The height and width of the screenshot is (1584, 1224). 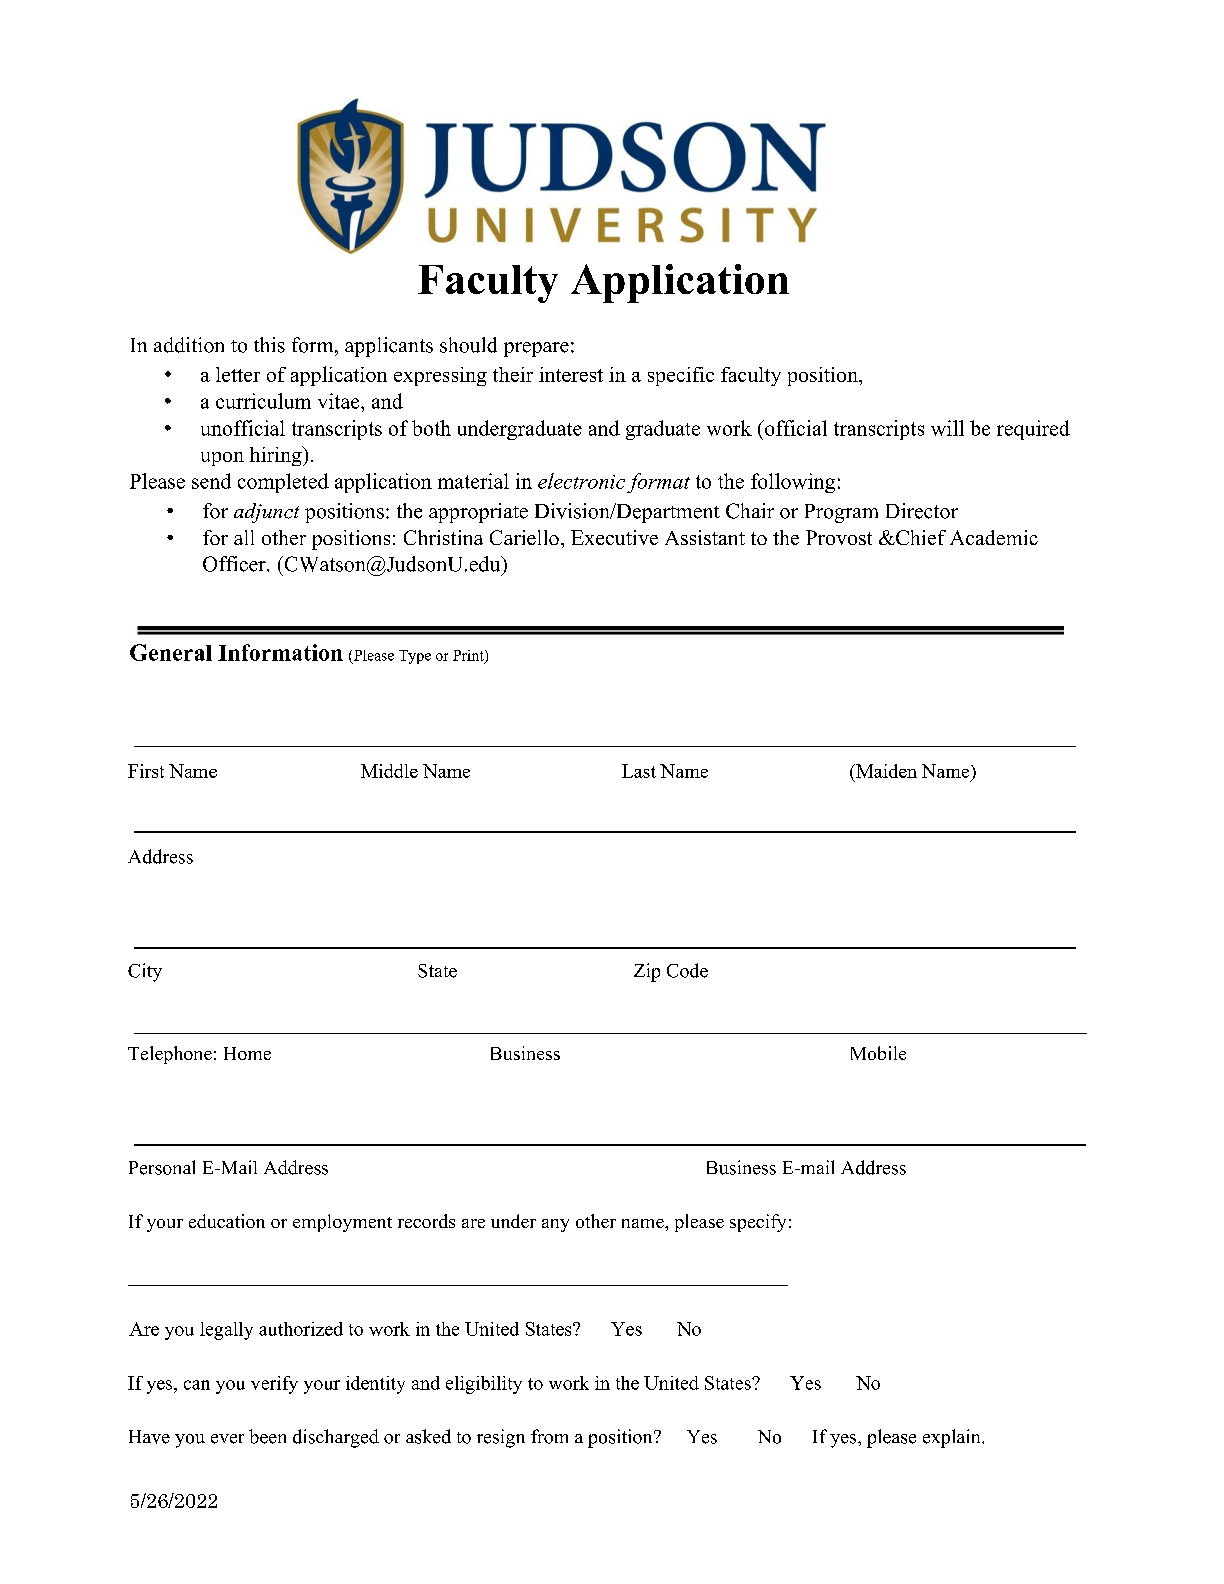 What do you see at coordinates (571, 374) in the screenshot?
I see `interest` at bounding box center [571, 374].
